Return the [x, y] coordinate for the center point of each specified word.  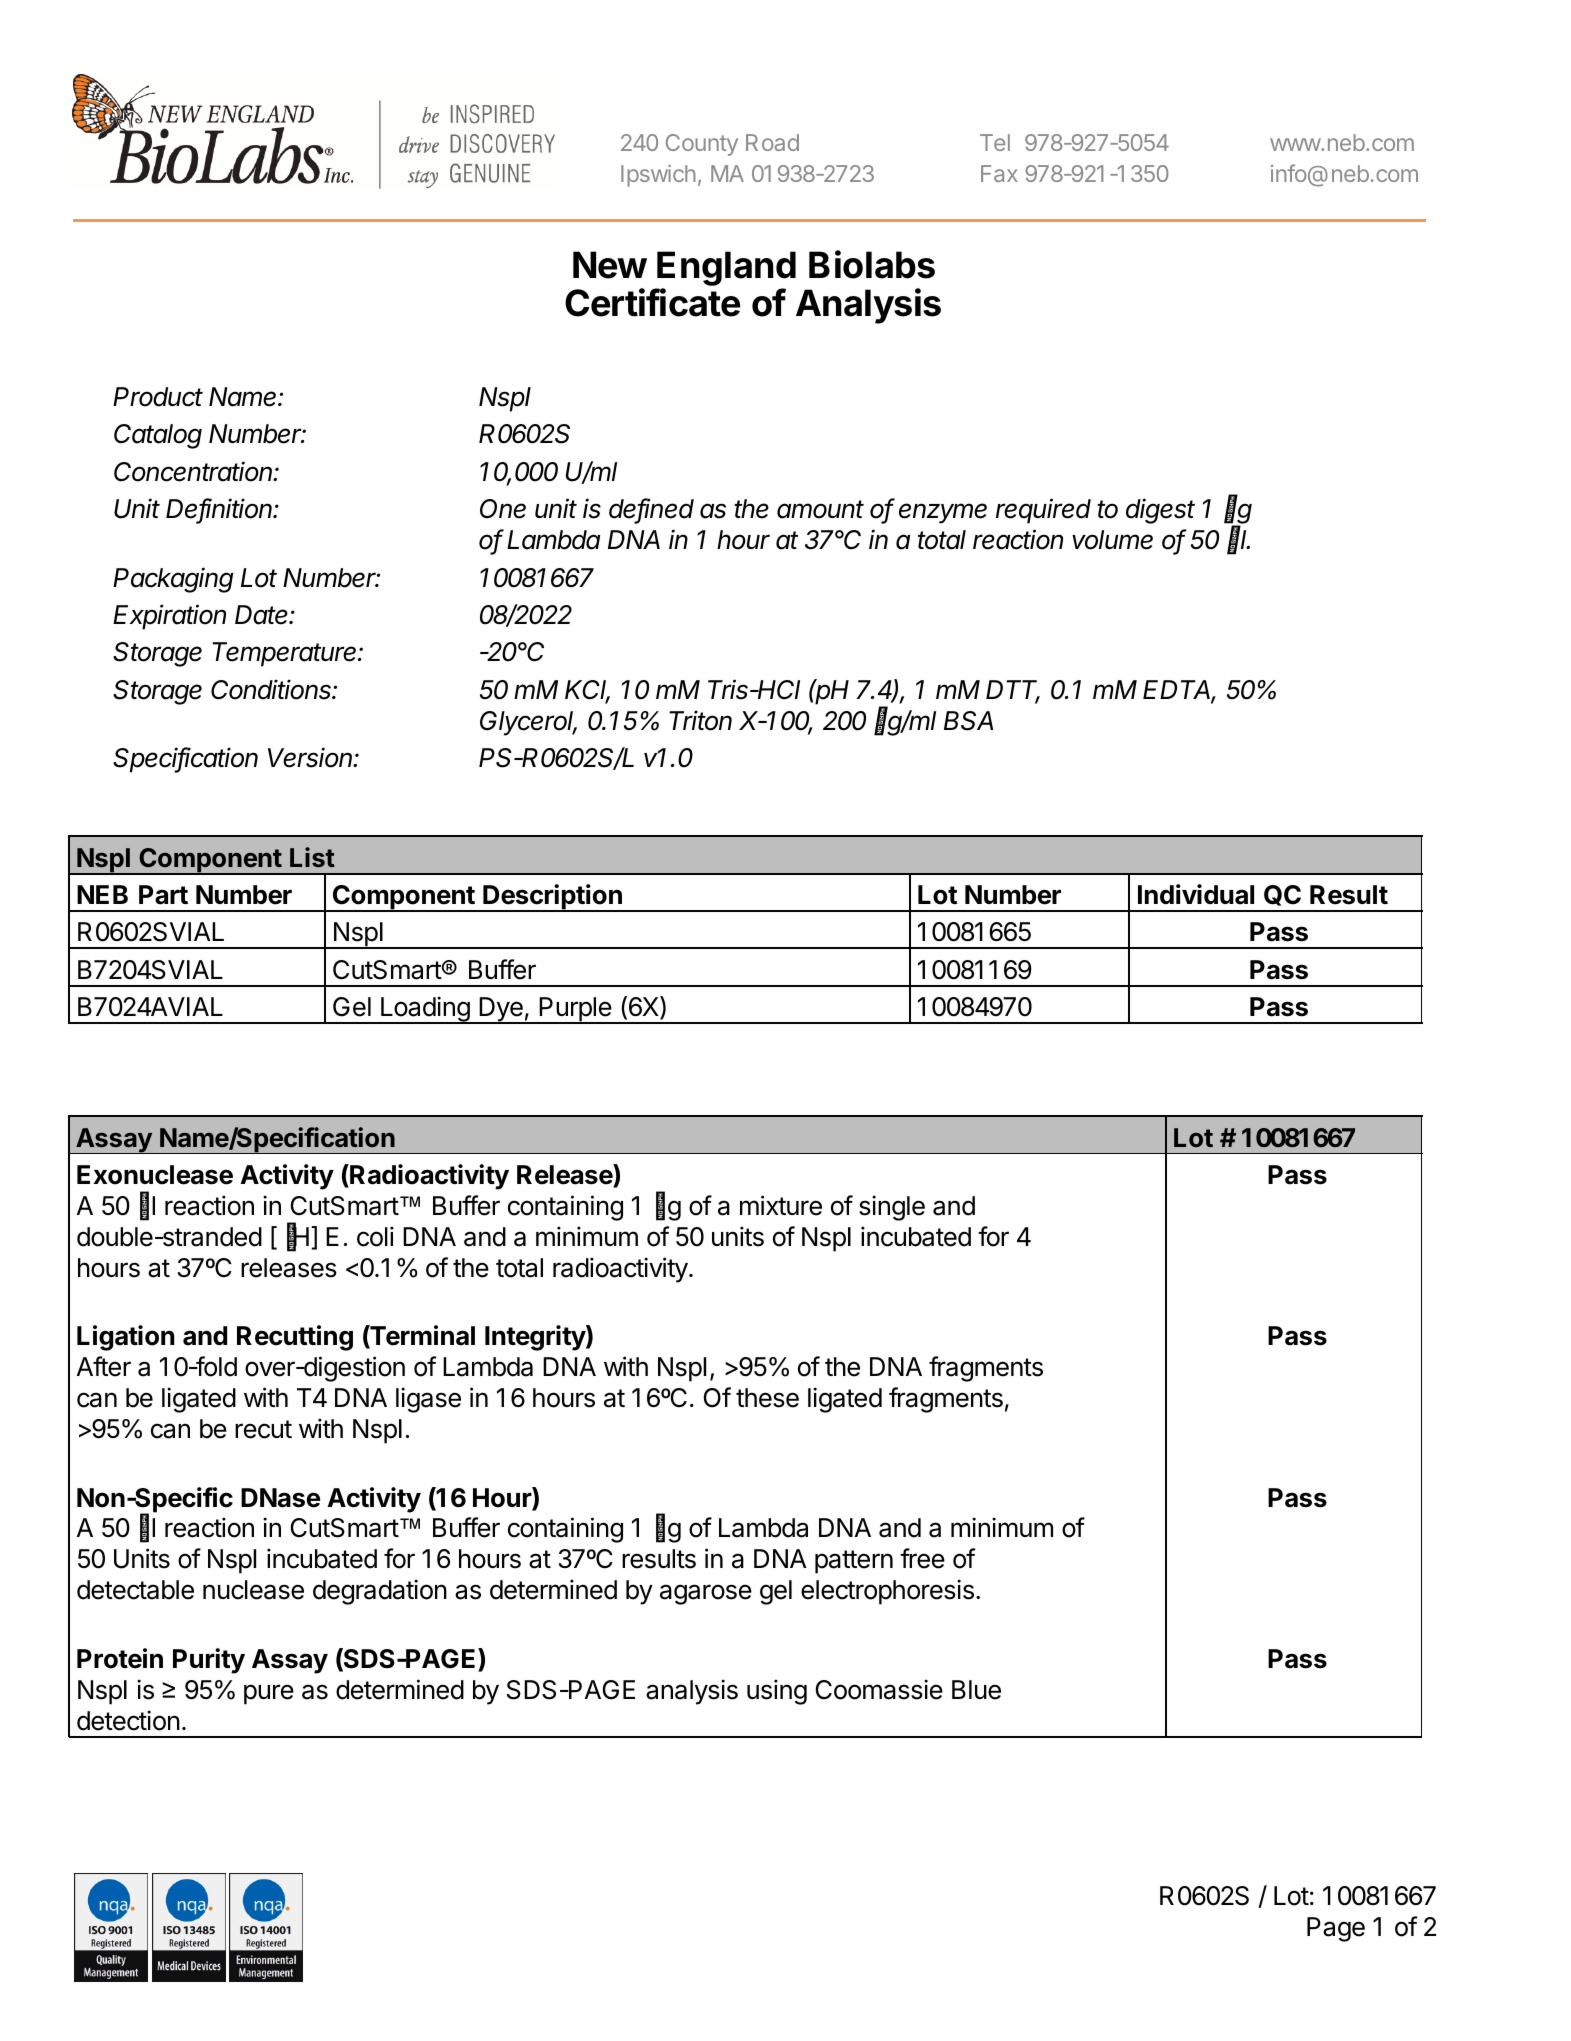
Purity [209, 1661]
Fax [999, 173]
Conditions [272, 689]
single [892, 1208]
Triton [700, 720]
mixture [781, 1205]
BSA [968, 721]
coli [375, 1236]
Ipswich [658, 176]
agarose [706, 1594]
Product [158, 397]
